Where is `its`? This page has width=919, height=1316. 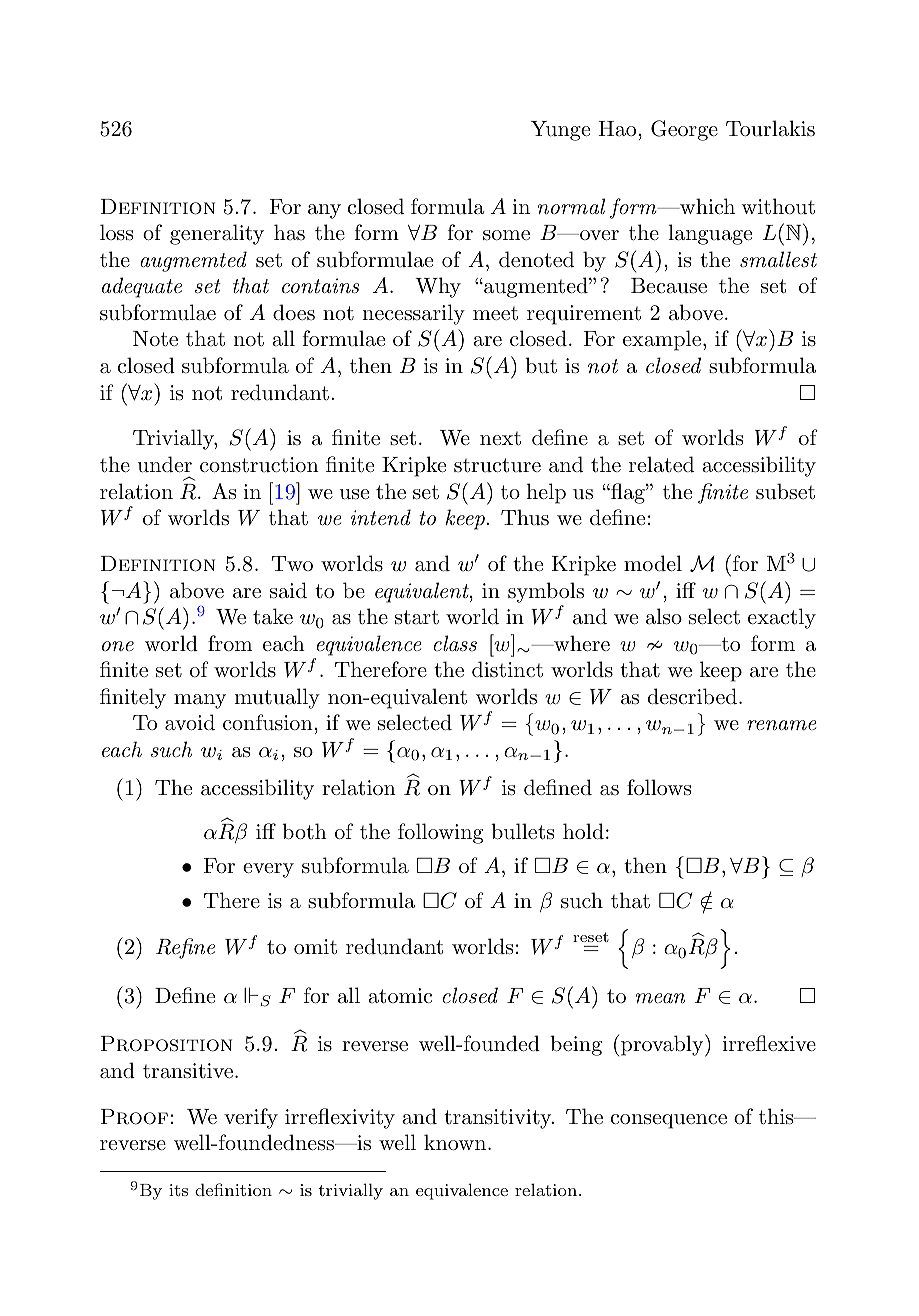 its is located at coordinates (178, 1190).
